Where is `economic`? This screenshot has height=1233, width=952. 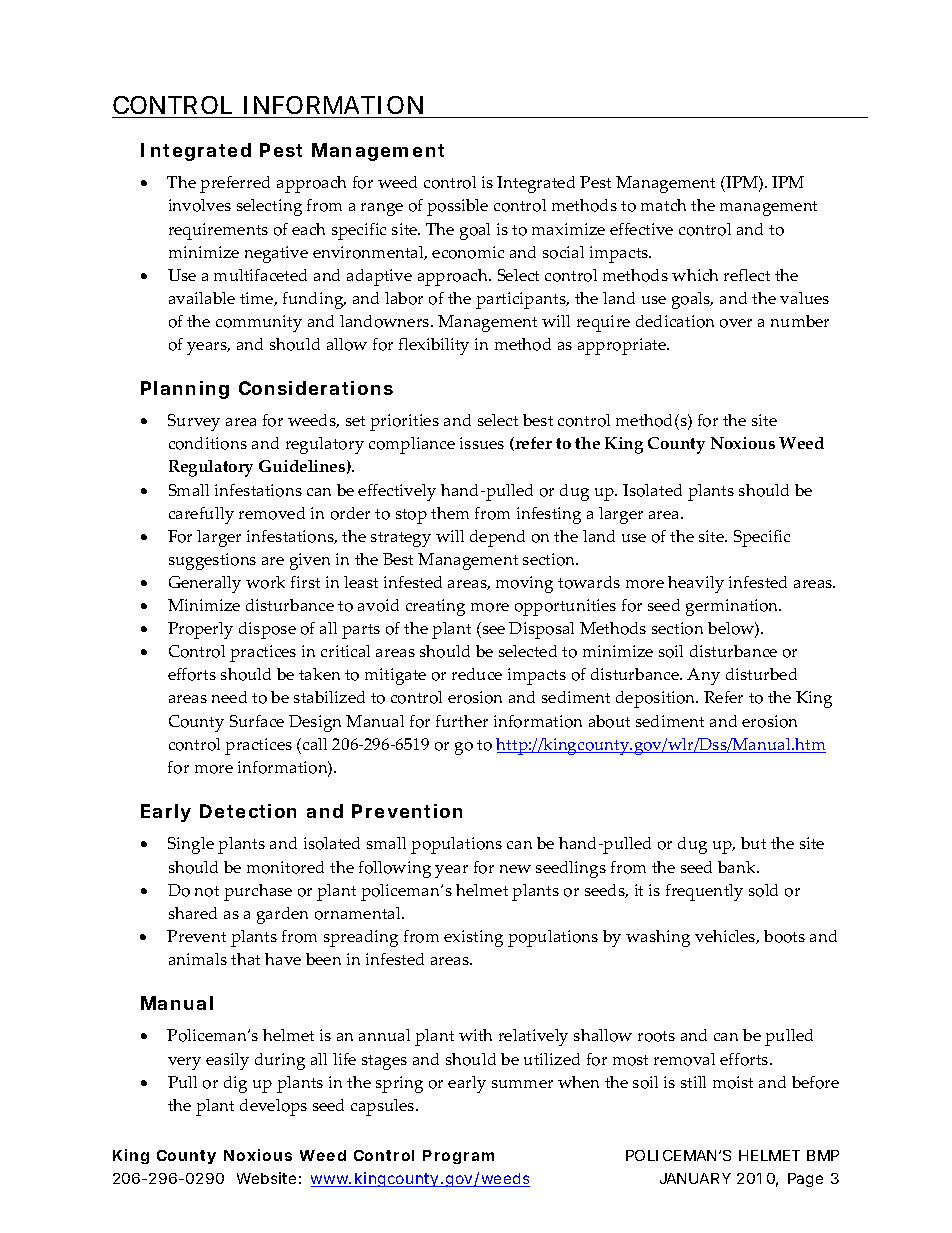 economic is located at coordinates (468, 252).
